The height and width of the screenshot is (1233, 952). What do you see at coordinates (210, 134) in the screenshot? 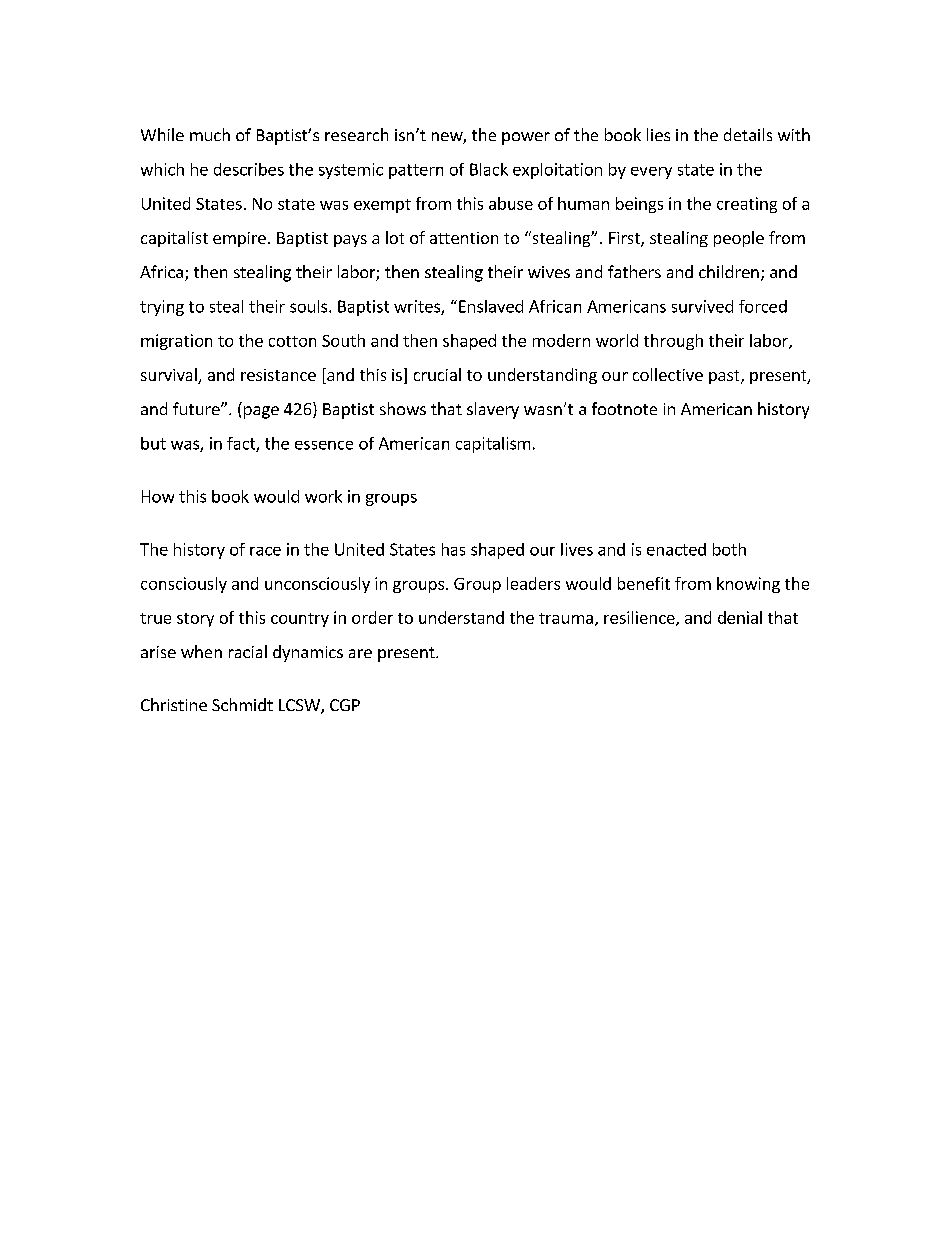
I see `much` at bounding box center [210, 134].
